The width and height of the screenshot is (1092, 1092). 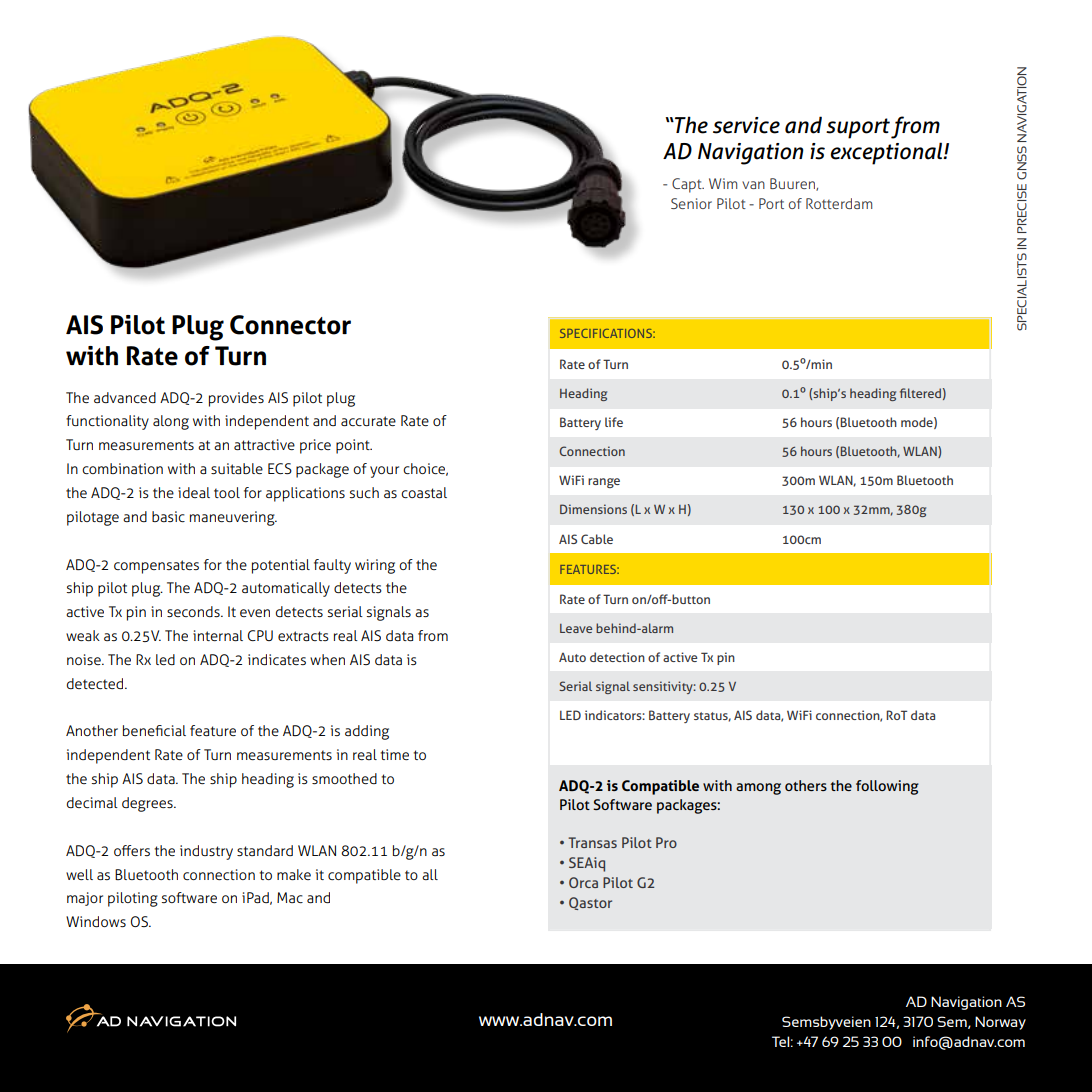 What do you see at coordinates (290, 325) in the screenshot?
I see `Connector` at bounding box center [290, 325].
